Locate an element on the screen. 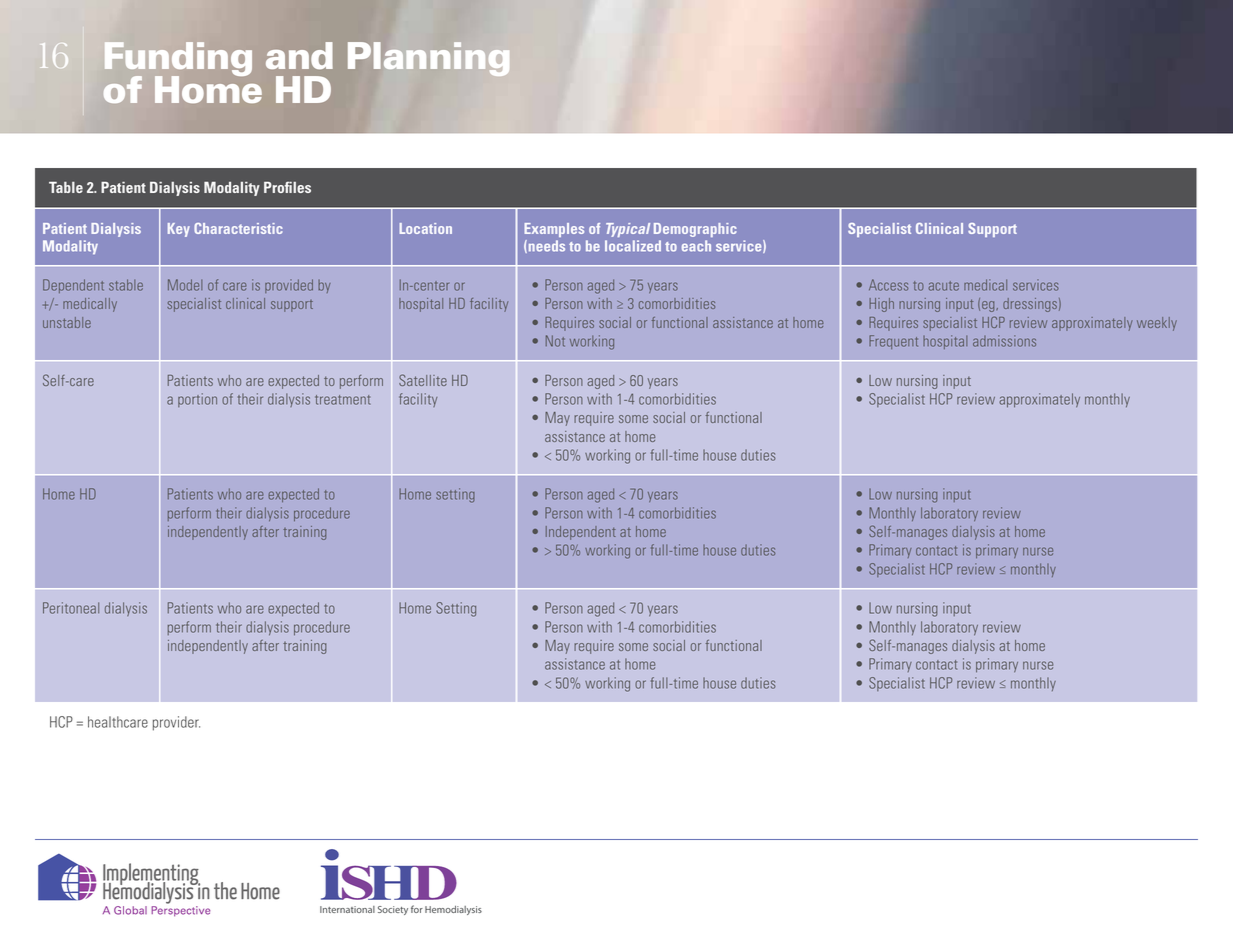  provider is located at coordinates (176, 723).
